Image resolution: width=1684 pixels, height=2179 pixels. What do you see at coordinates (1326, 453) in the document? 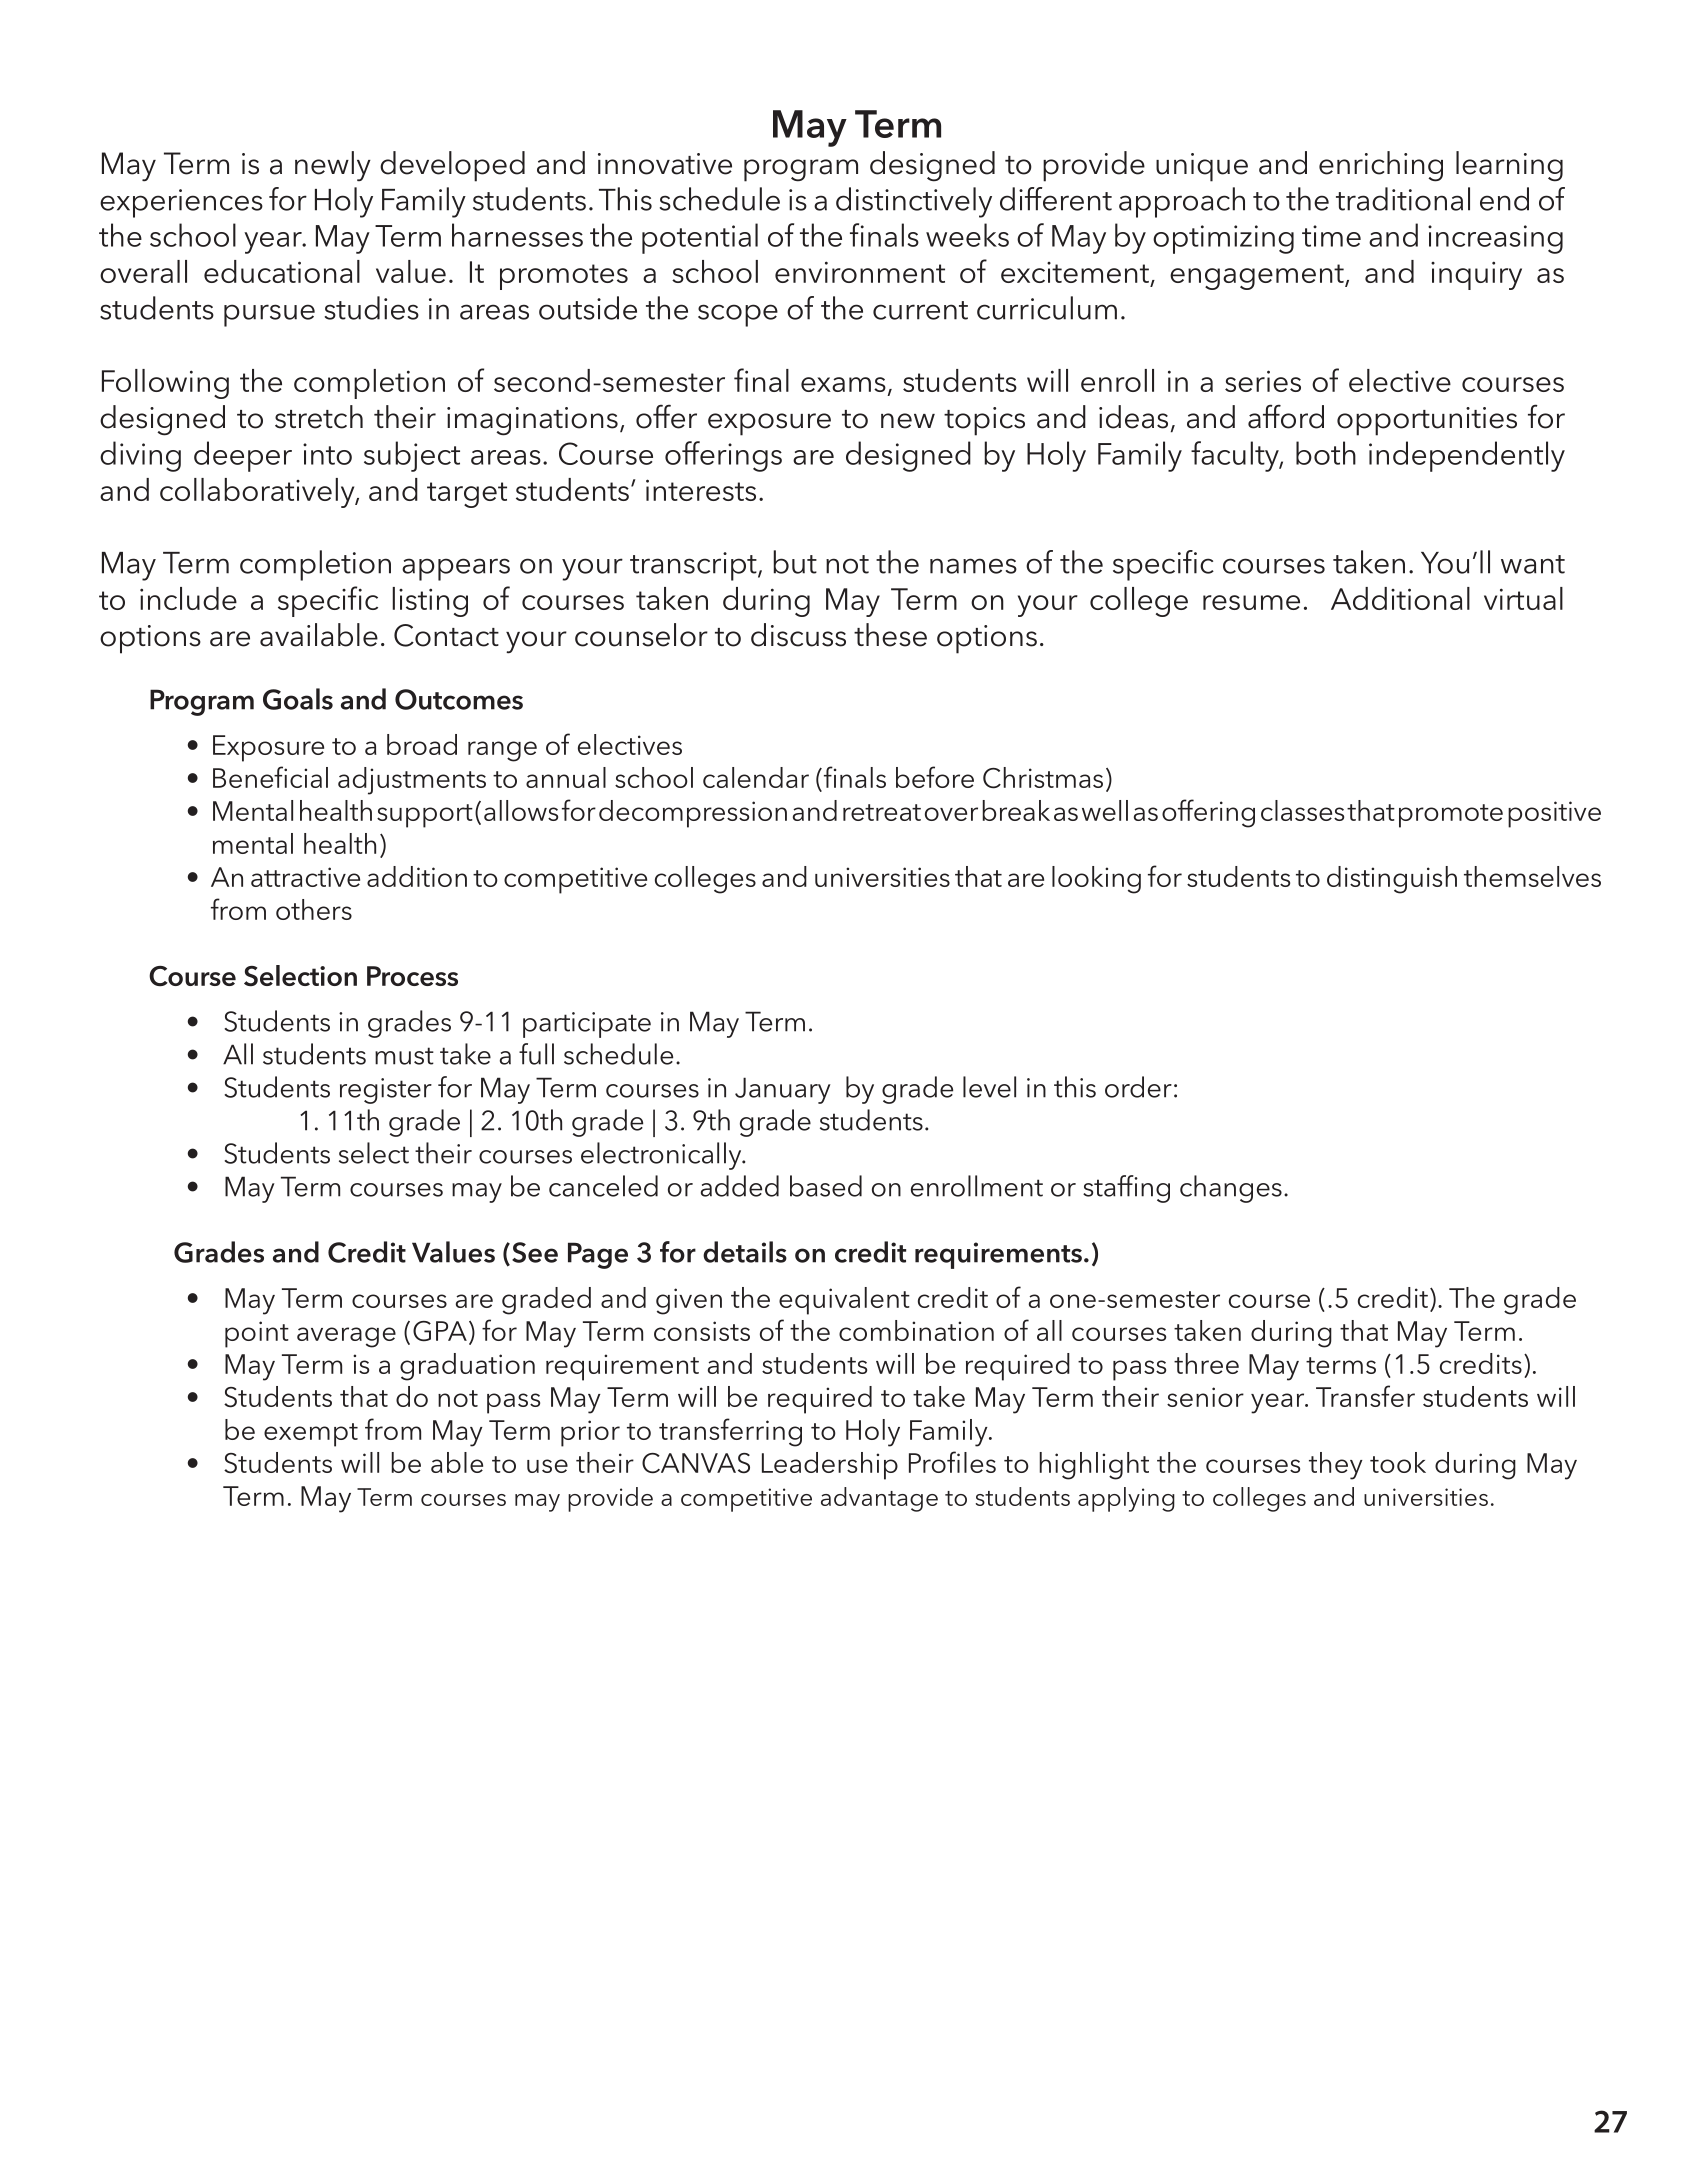
I see `both` at bounding box center [1326, 453].
